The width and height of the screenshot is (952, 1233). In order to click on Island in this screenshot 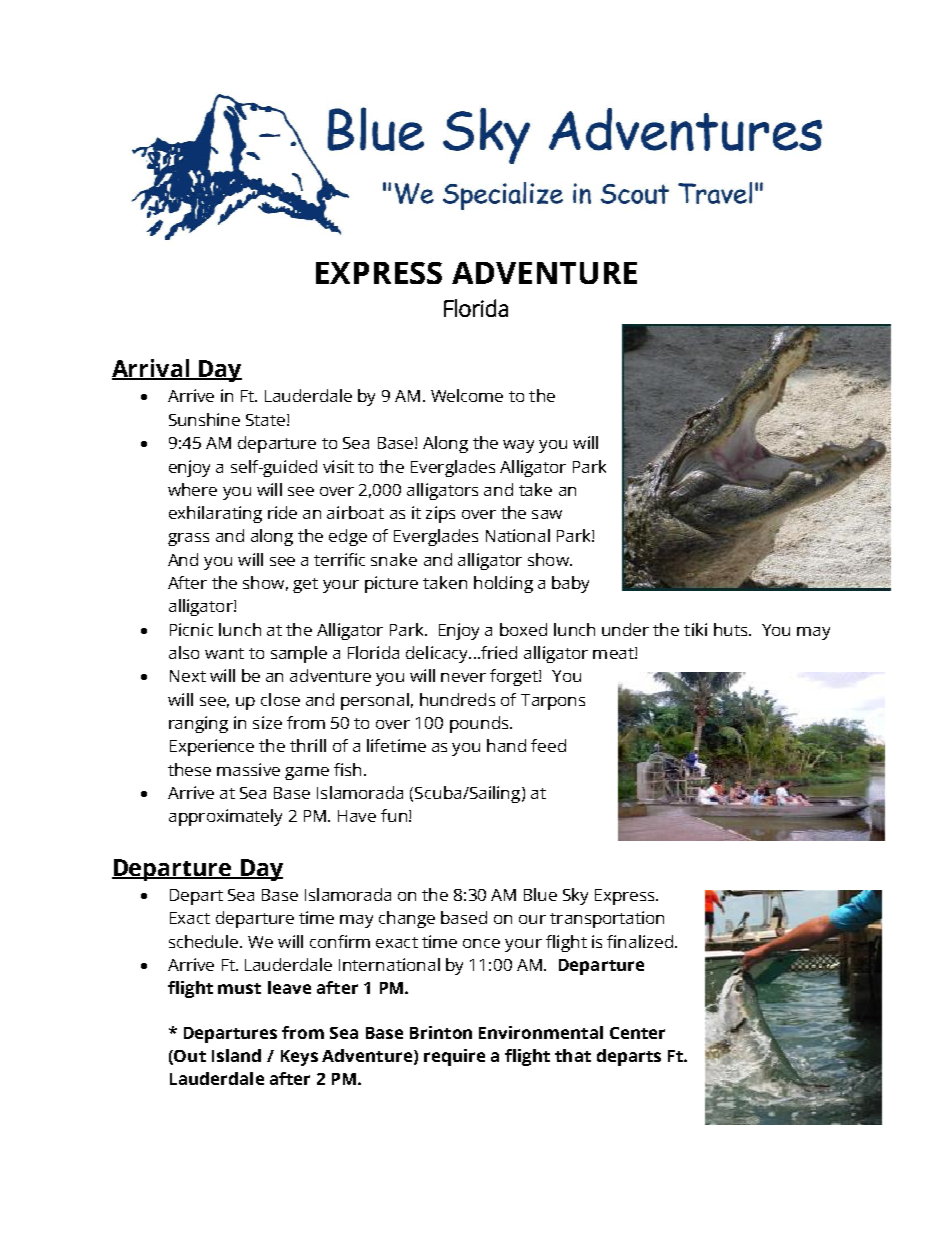, I will do `click(236, 1055)`.
